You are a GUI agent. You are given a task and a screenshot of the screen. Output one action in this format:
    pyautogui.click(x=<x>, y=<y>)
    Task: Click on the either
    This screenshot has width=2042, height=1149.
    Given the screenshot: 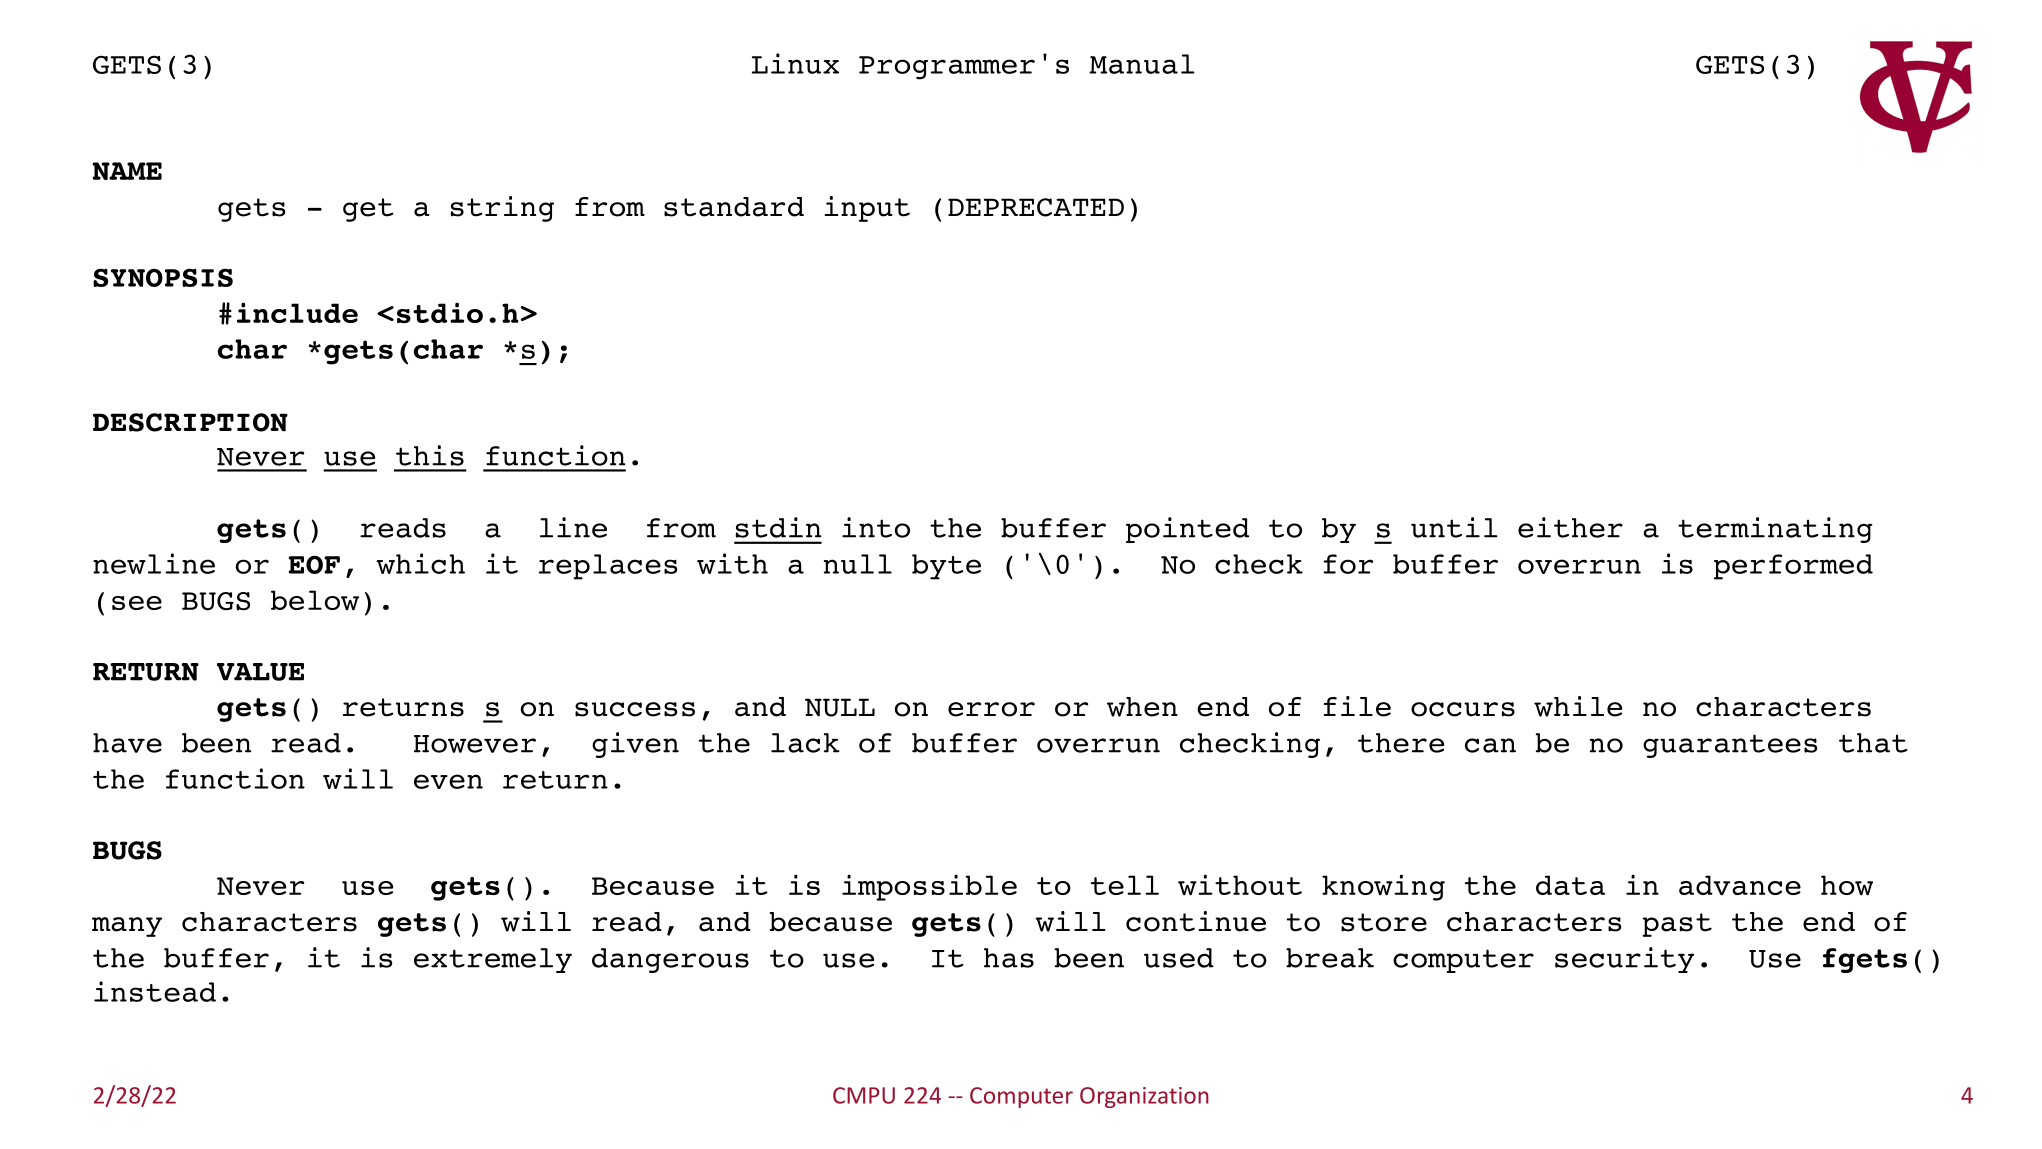 What is the action you would take?
    pyautogui.click(x=1570, y=527)
